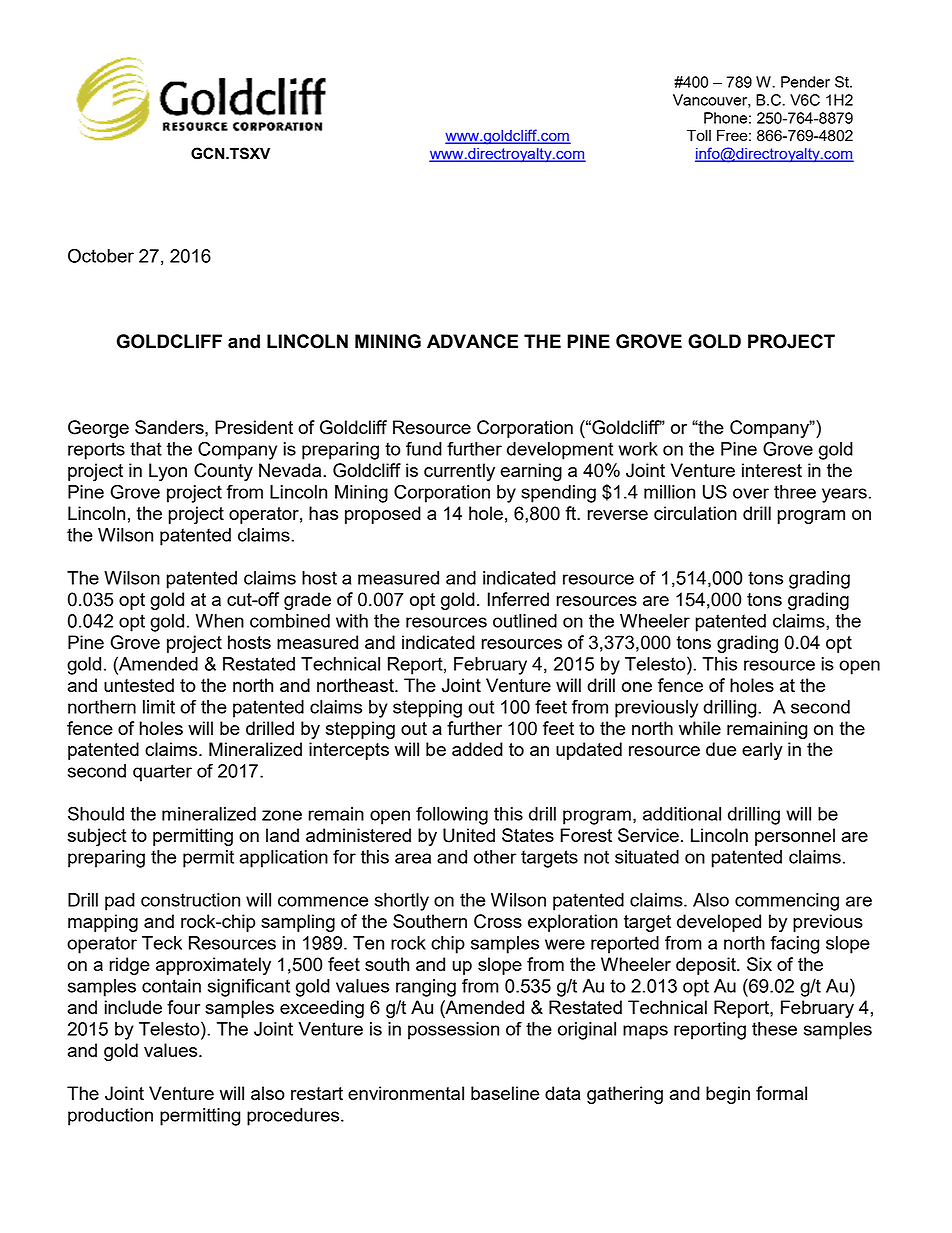 The height and width of the screenshot is (1233, 952). Describe the element at coordinates (700, 728) in the screenshot. I see `while` at that location.
